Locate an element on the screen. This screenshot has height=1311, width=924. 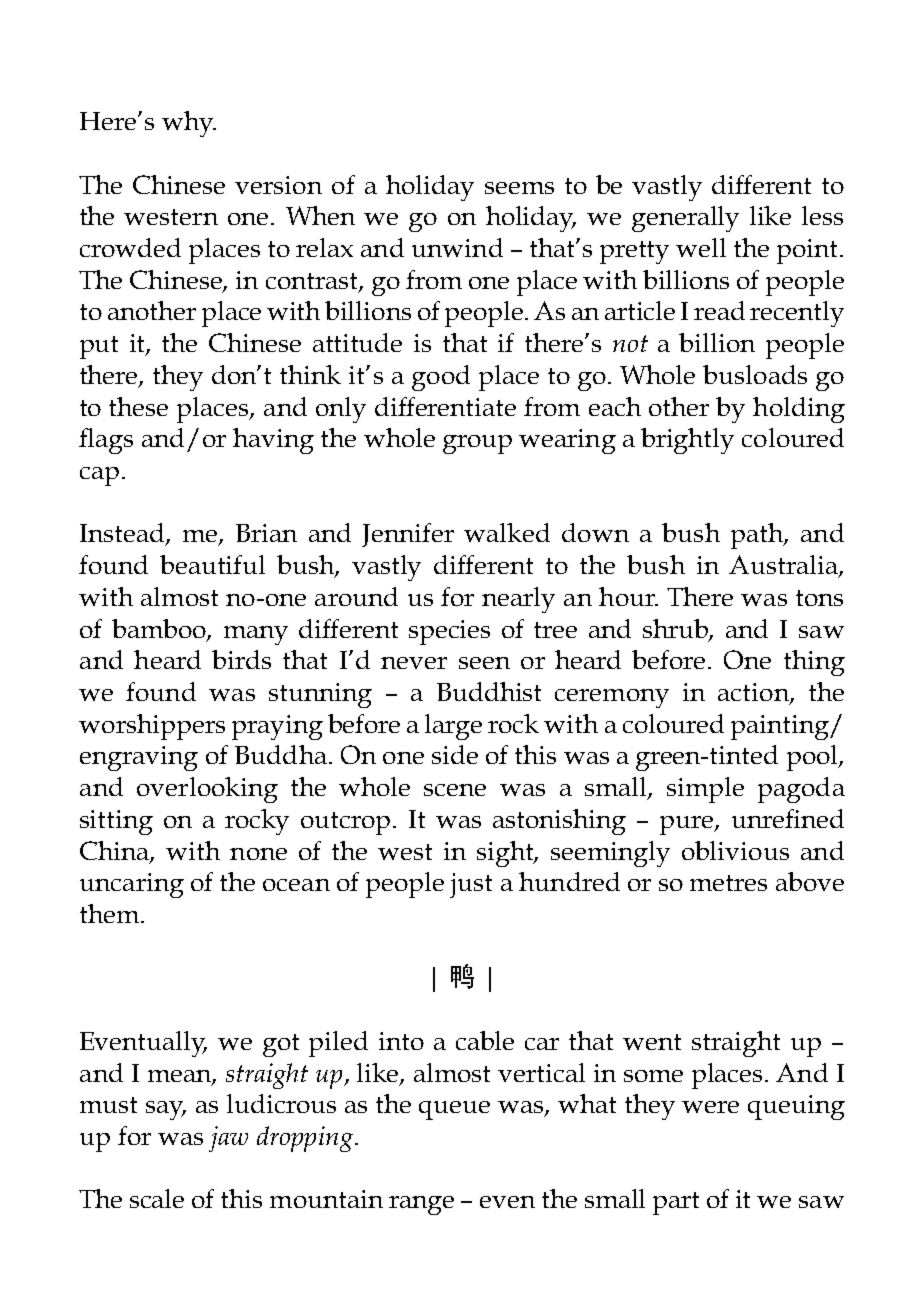
them is located at coordinates (111, 913).
